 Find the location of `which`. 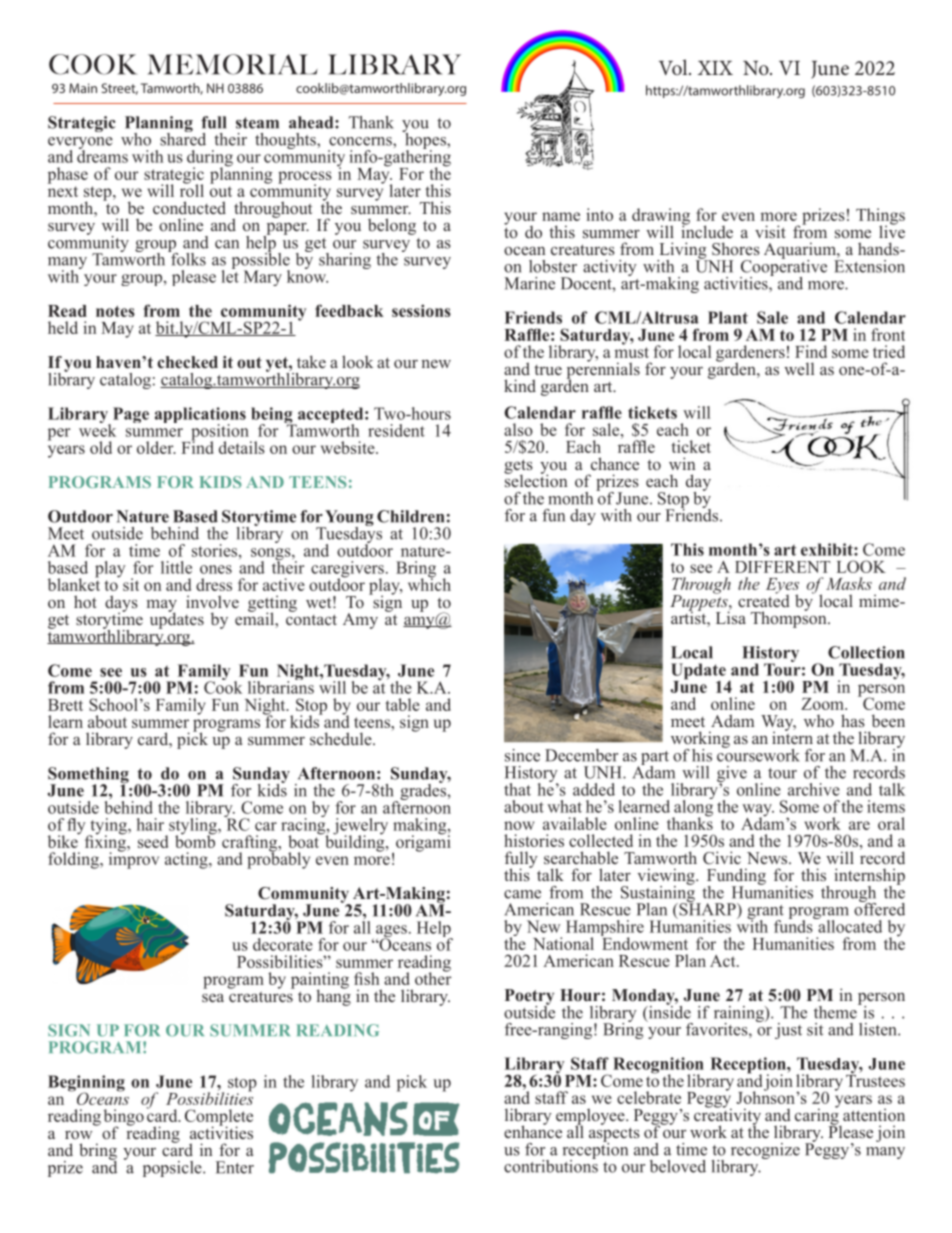

which is located at coordinates (429, 583).
